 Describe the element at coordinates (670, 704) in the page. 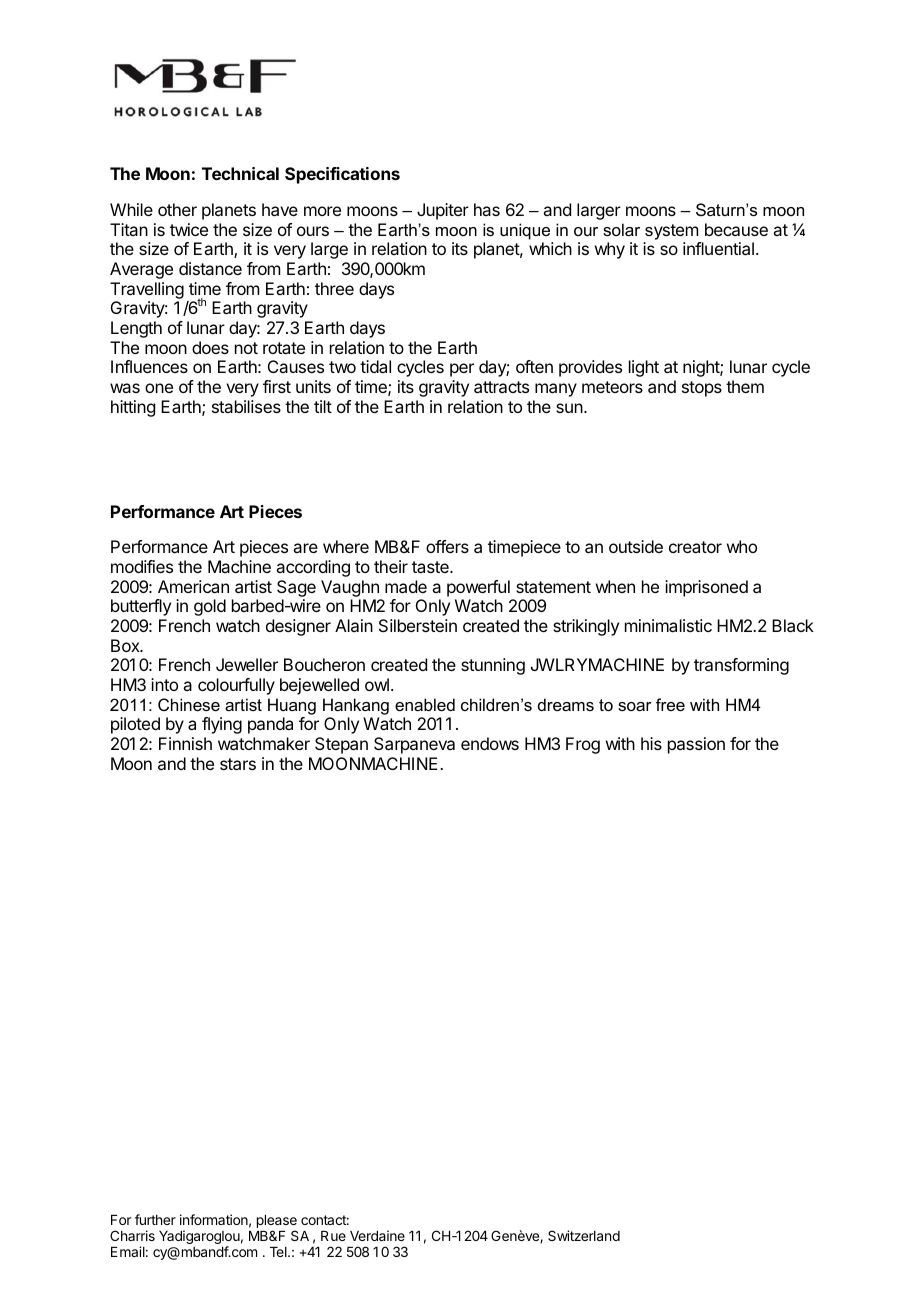

I see `free` at that location.
